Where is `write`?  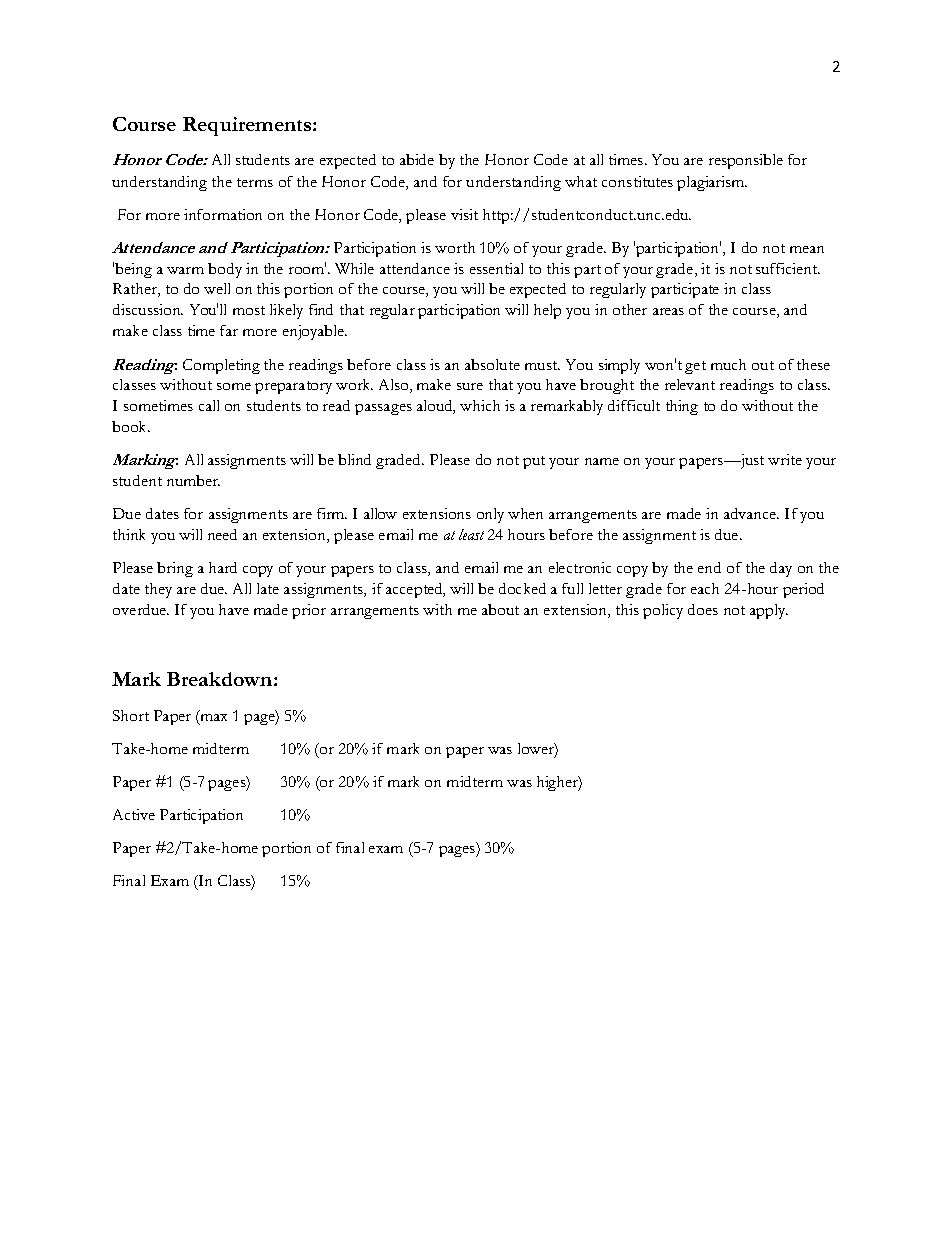 write is located at coordinates (785, 459).
